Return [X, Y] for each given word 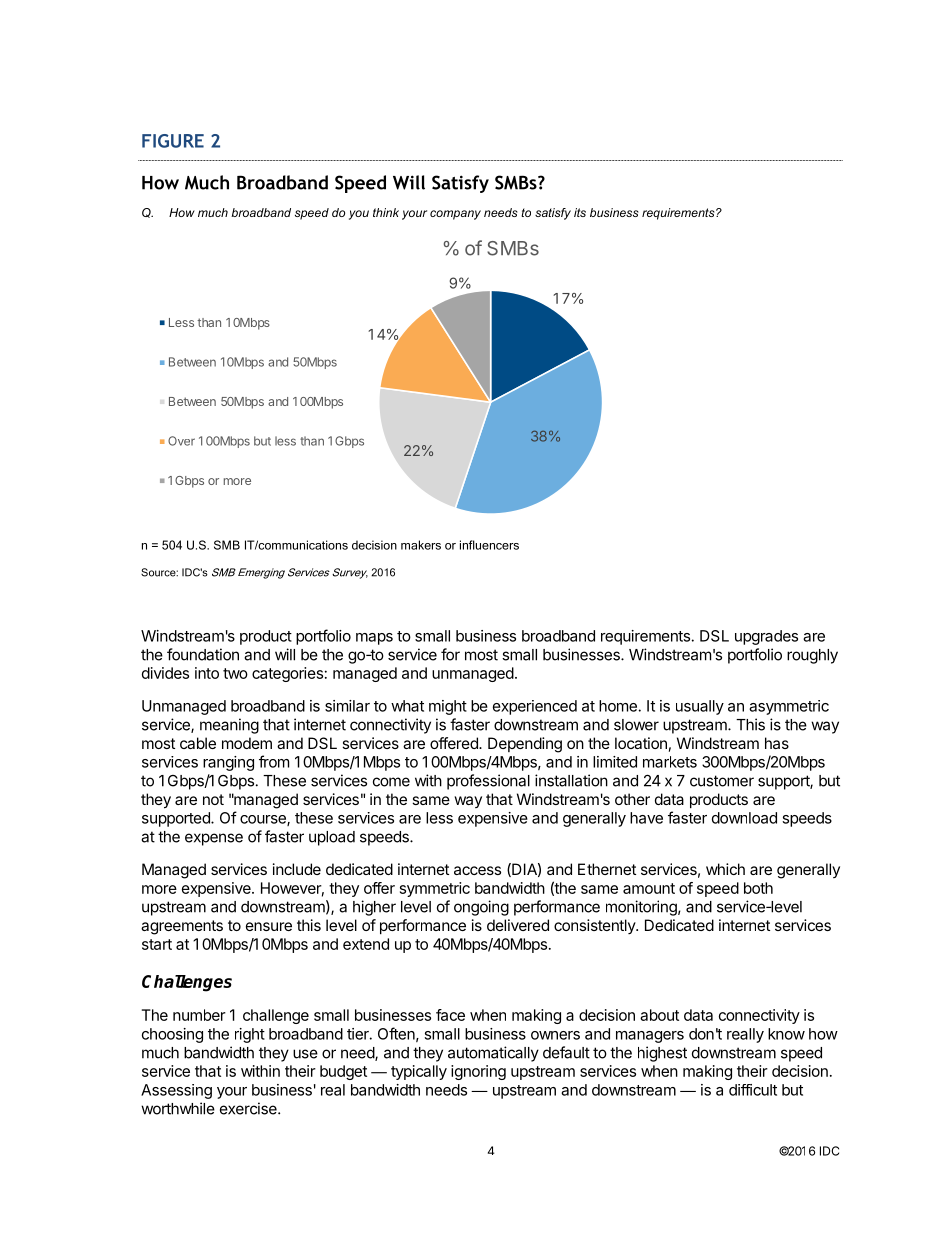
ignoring [478, 1072]
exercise [249, 1108]
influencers [489, 545]
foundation [203, 654]
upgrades [766, 637]
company [455, 215]
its [580, 212]
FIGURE [173, 141]
